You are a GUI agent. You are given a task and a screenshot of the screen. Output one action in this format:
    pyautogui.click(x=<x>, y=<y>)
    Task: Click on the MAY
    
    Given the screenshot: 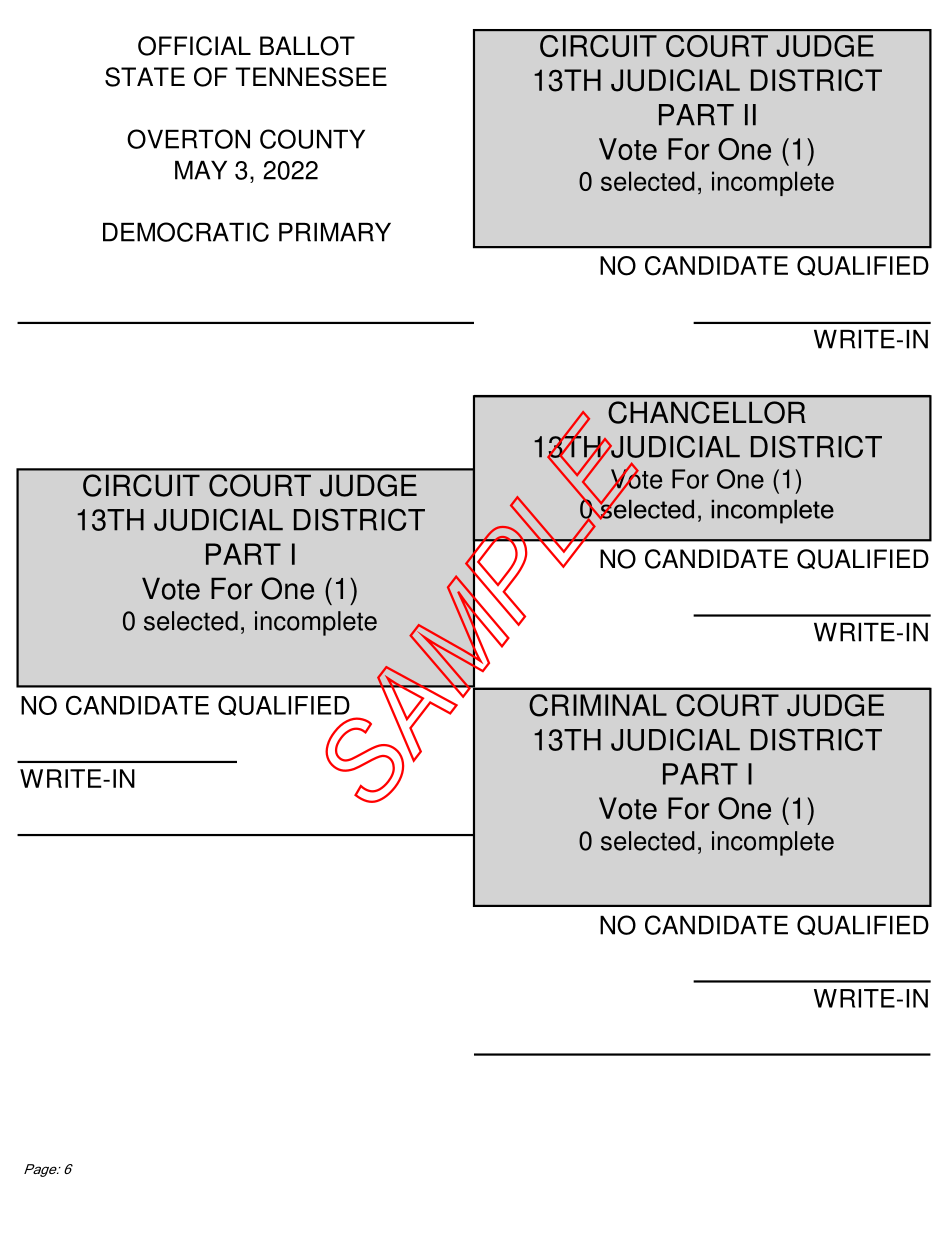 What is the action you would take?
    pyautogui.click(x=201, y=170)
